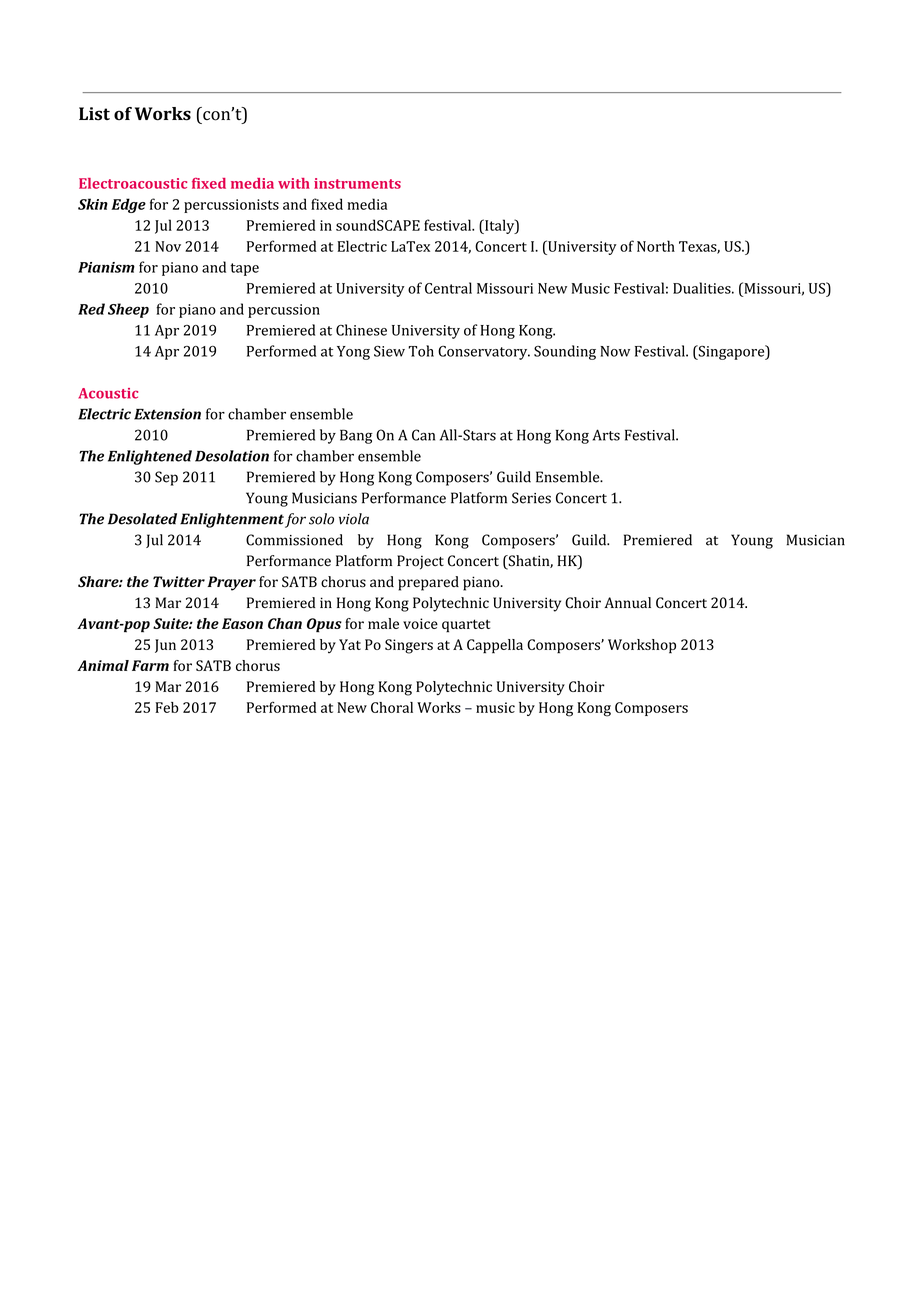  I want to click on Chinese, so click(361, 330).
